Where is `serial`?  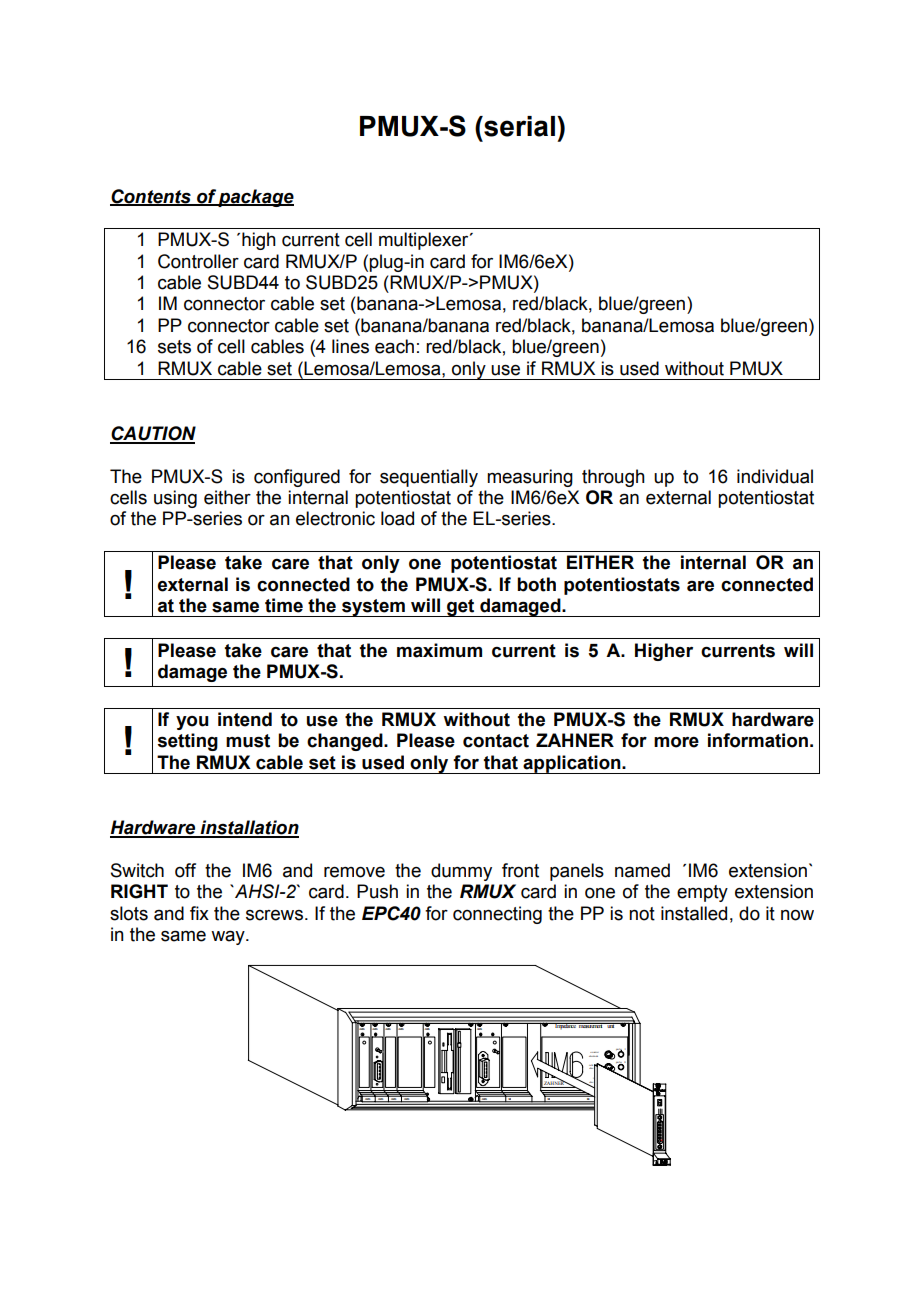 serial is located at coordinates (520, 126).
